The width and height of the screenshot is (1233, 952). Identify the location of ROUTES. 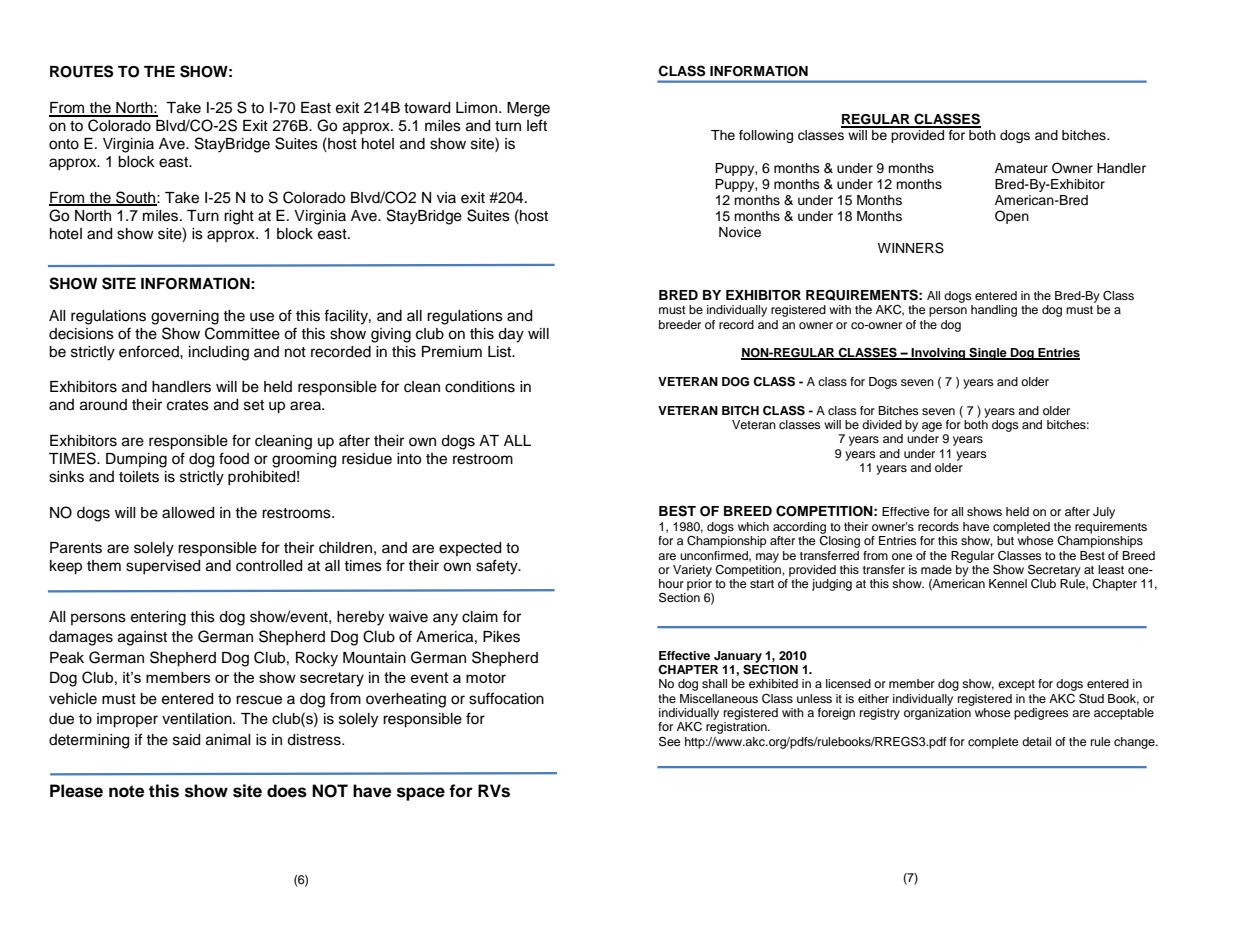
(81, 71).
